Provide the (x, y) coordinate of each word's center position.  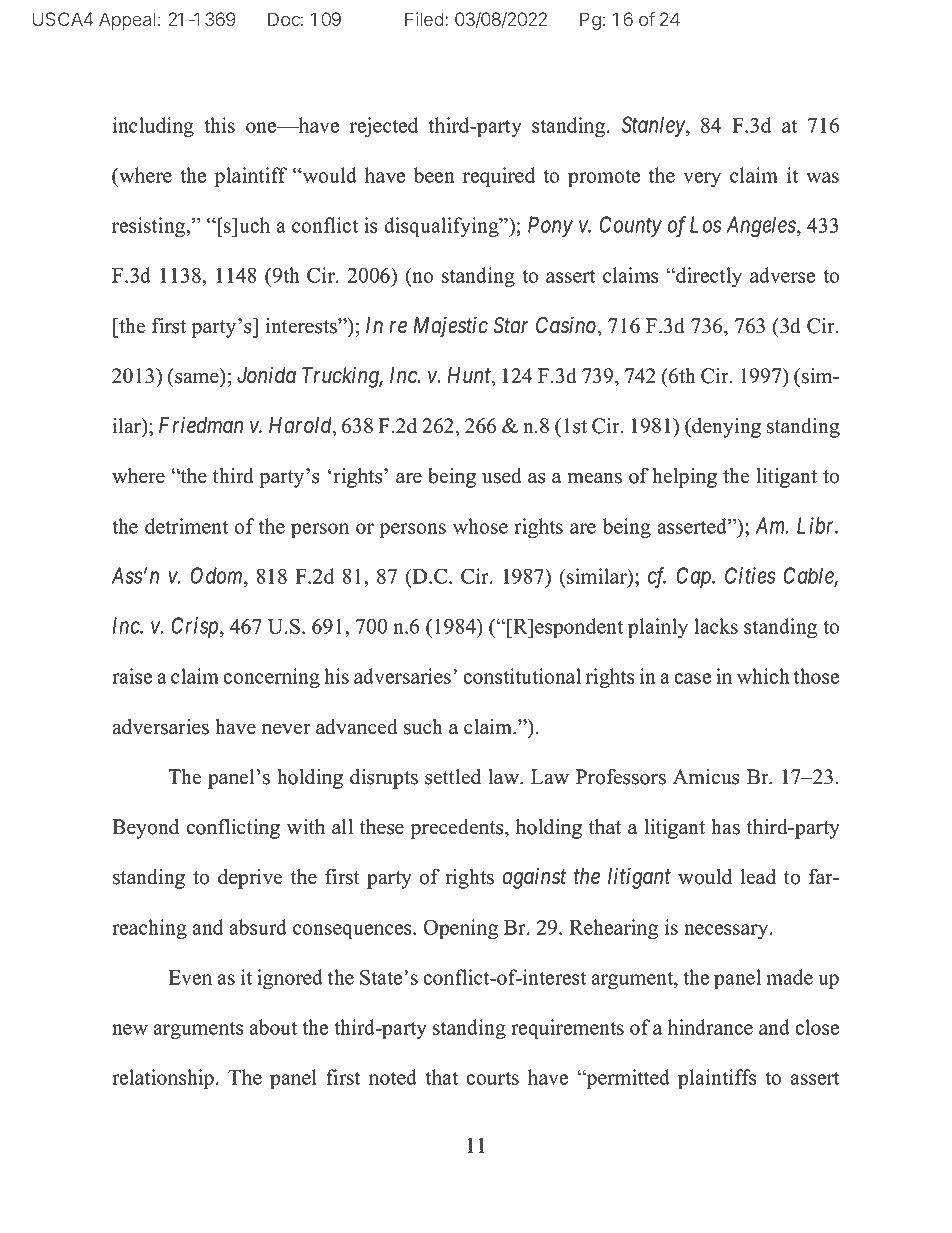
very (702, 179)
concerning (271, 678)
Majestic (451, 327)
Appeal (127, 21)
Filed (424, 19)
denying (725, 428)
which (763, 676)
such (423, 727)
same (197, 378)
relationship (164, 1079)
